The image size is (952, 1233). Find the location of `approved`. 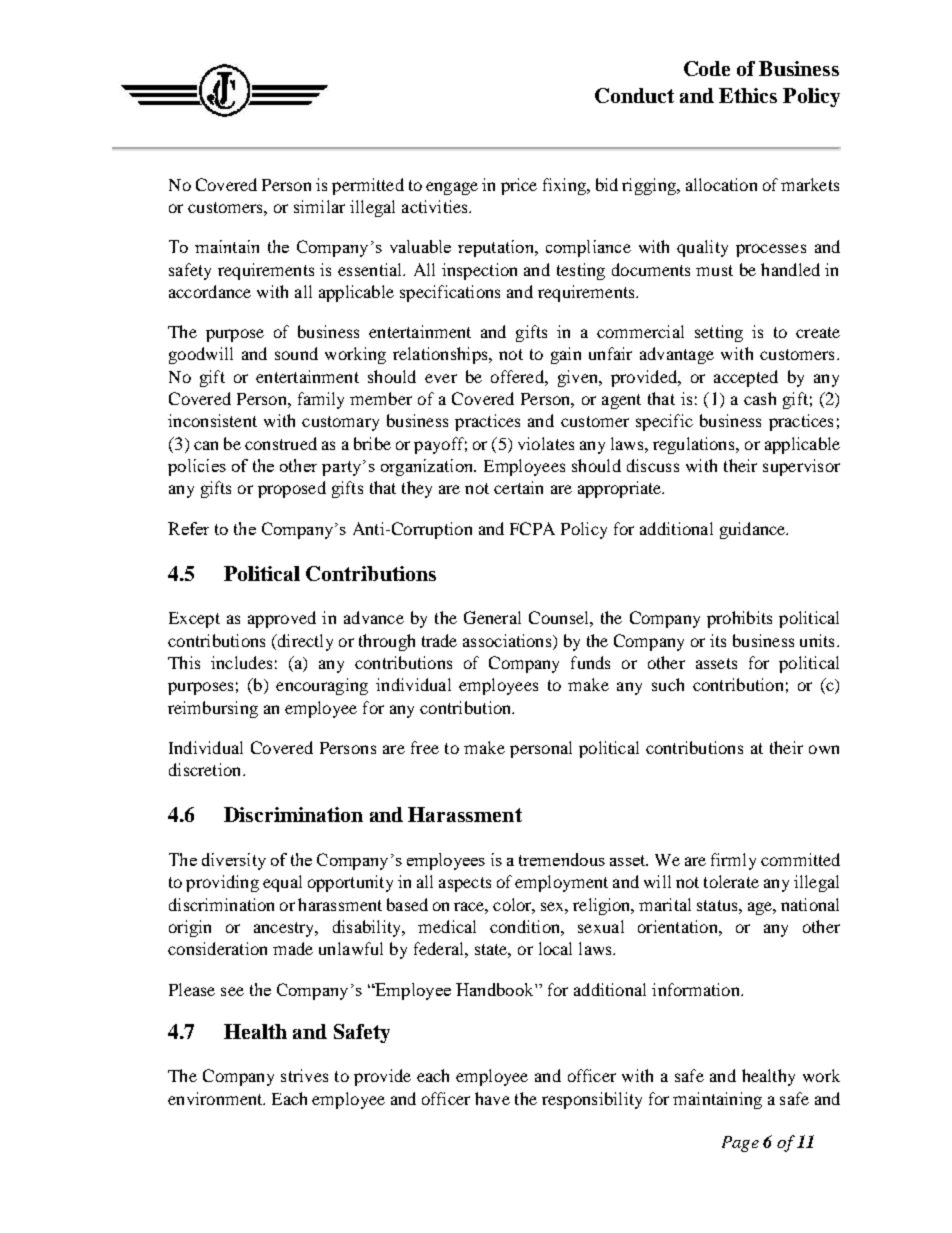

approved is located at coordinates (282, 619).
